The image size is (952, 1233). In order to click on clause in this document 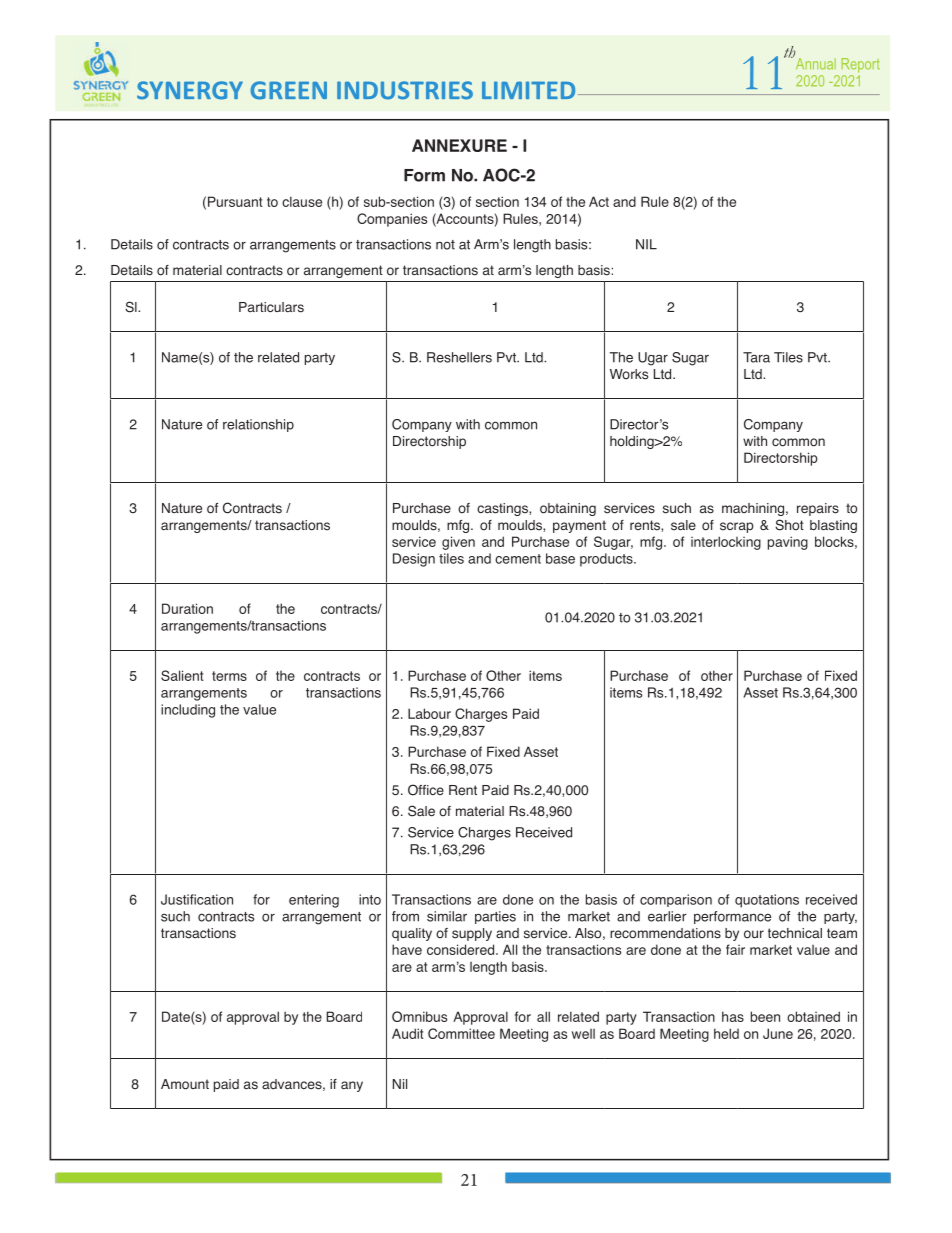, I will do `click(302, 201)`.
